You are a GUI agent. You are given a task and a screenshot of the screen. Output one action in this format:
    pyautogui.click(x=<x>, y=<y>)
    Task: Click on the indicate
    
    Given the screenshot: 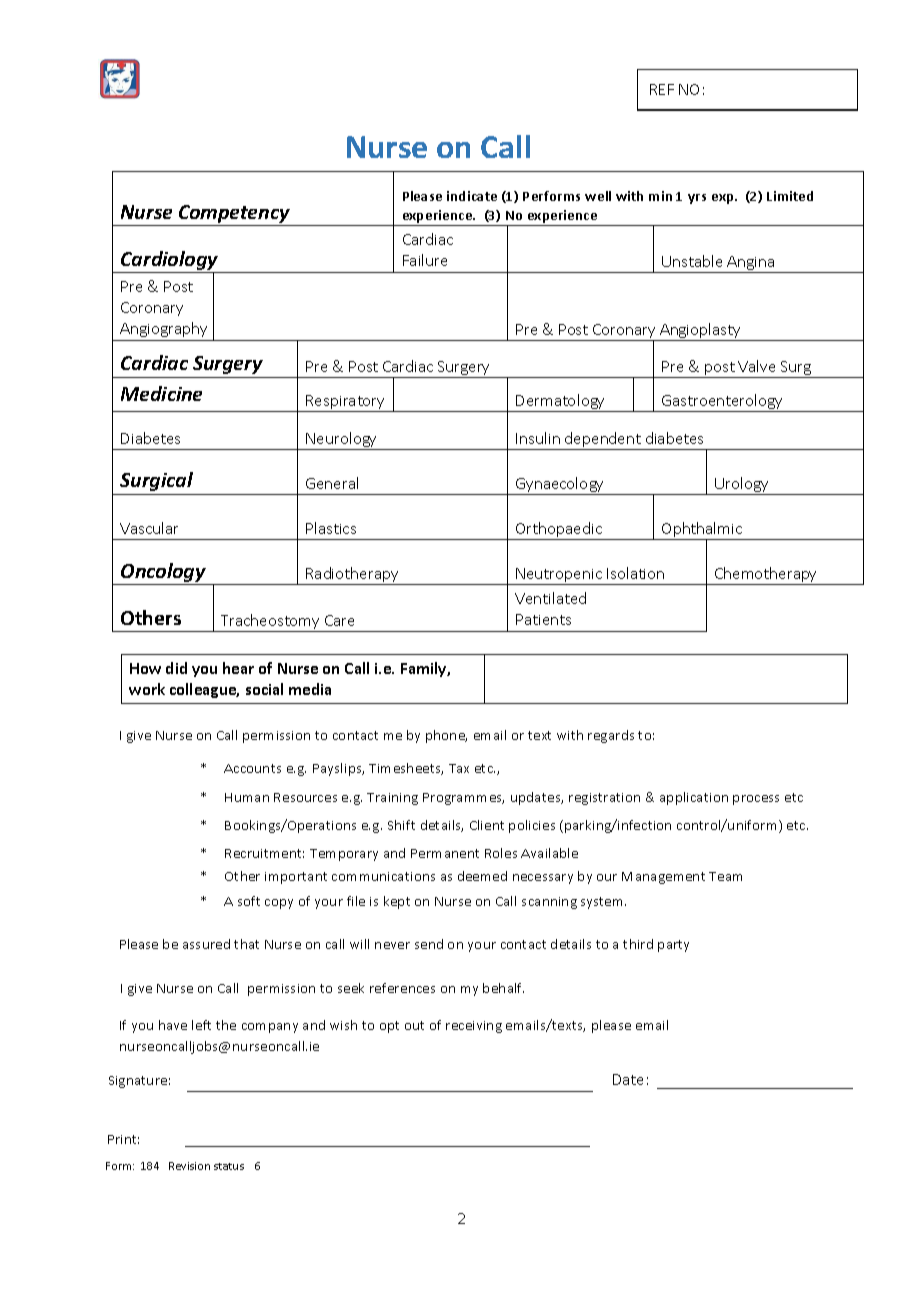 What is the action you would take?
    pyautogui.click(x=472, y=196)
